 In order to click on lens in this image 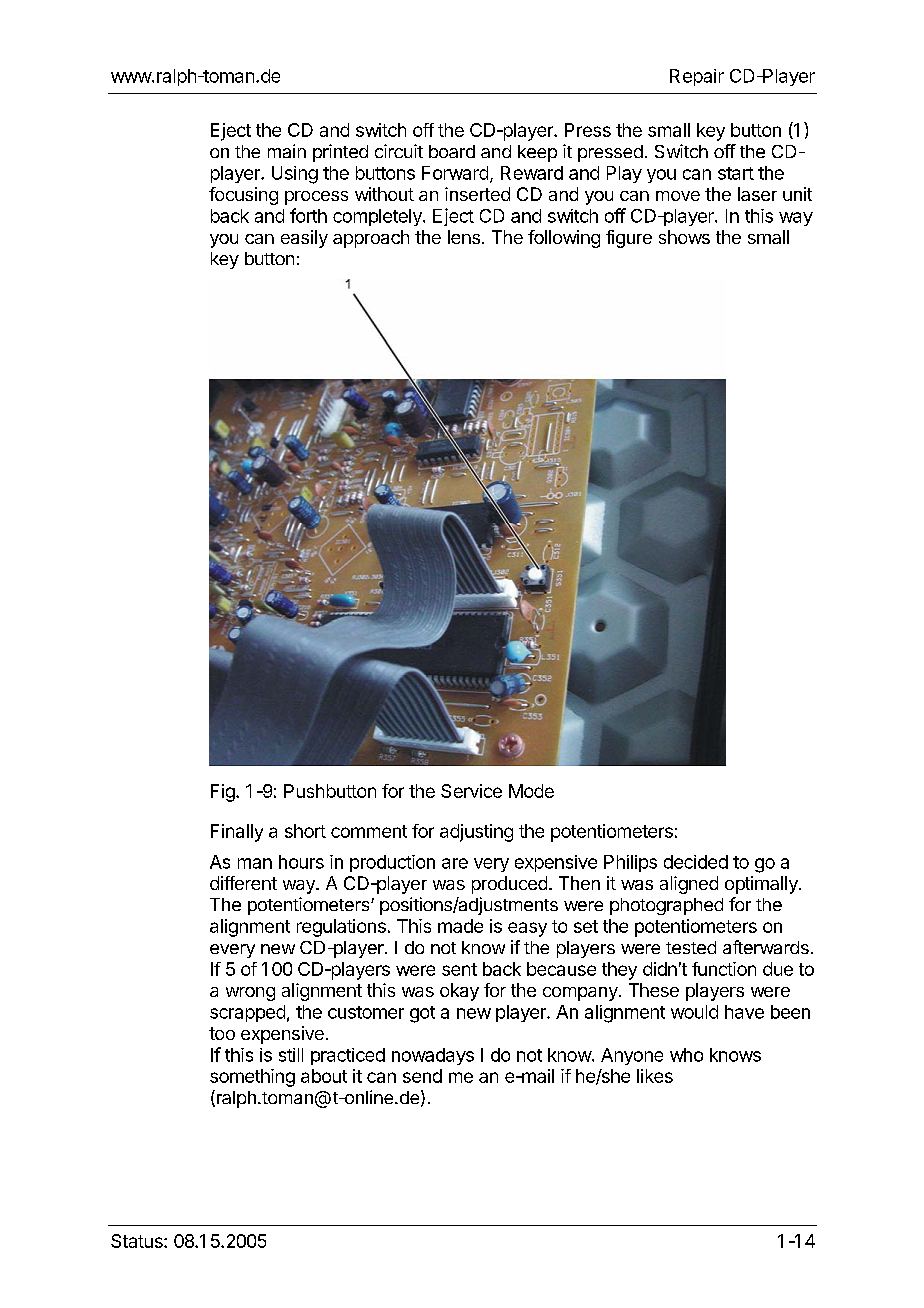, I will do `click(464, 237)`.
